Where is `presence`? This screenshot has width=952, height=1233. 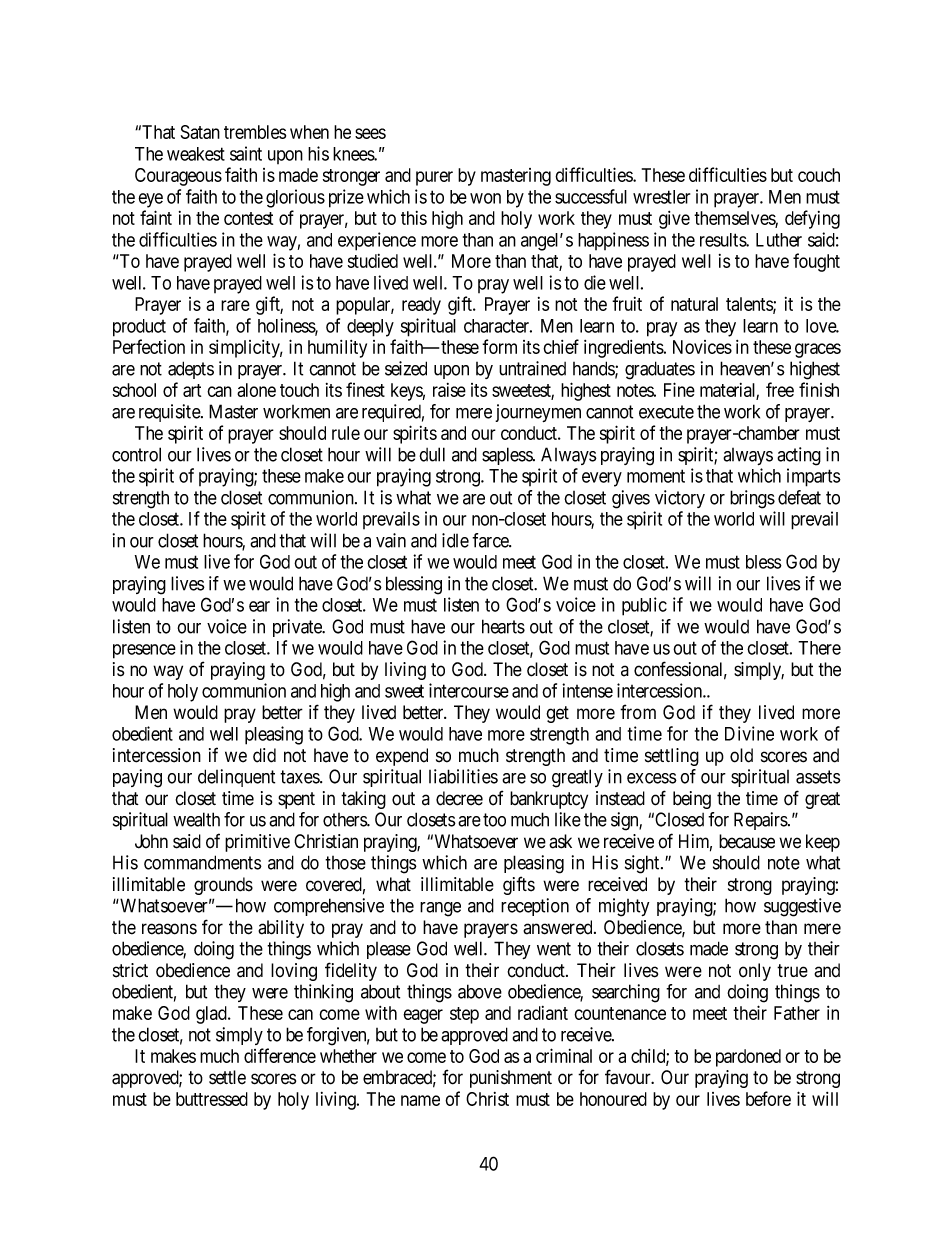 presence is located at coordinates (144, 651).
